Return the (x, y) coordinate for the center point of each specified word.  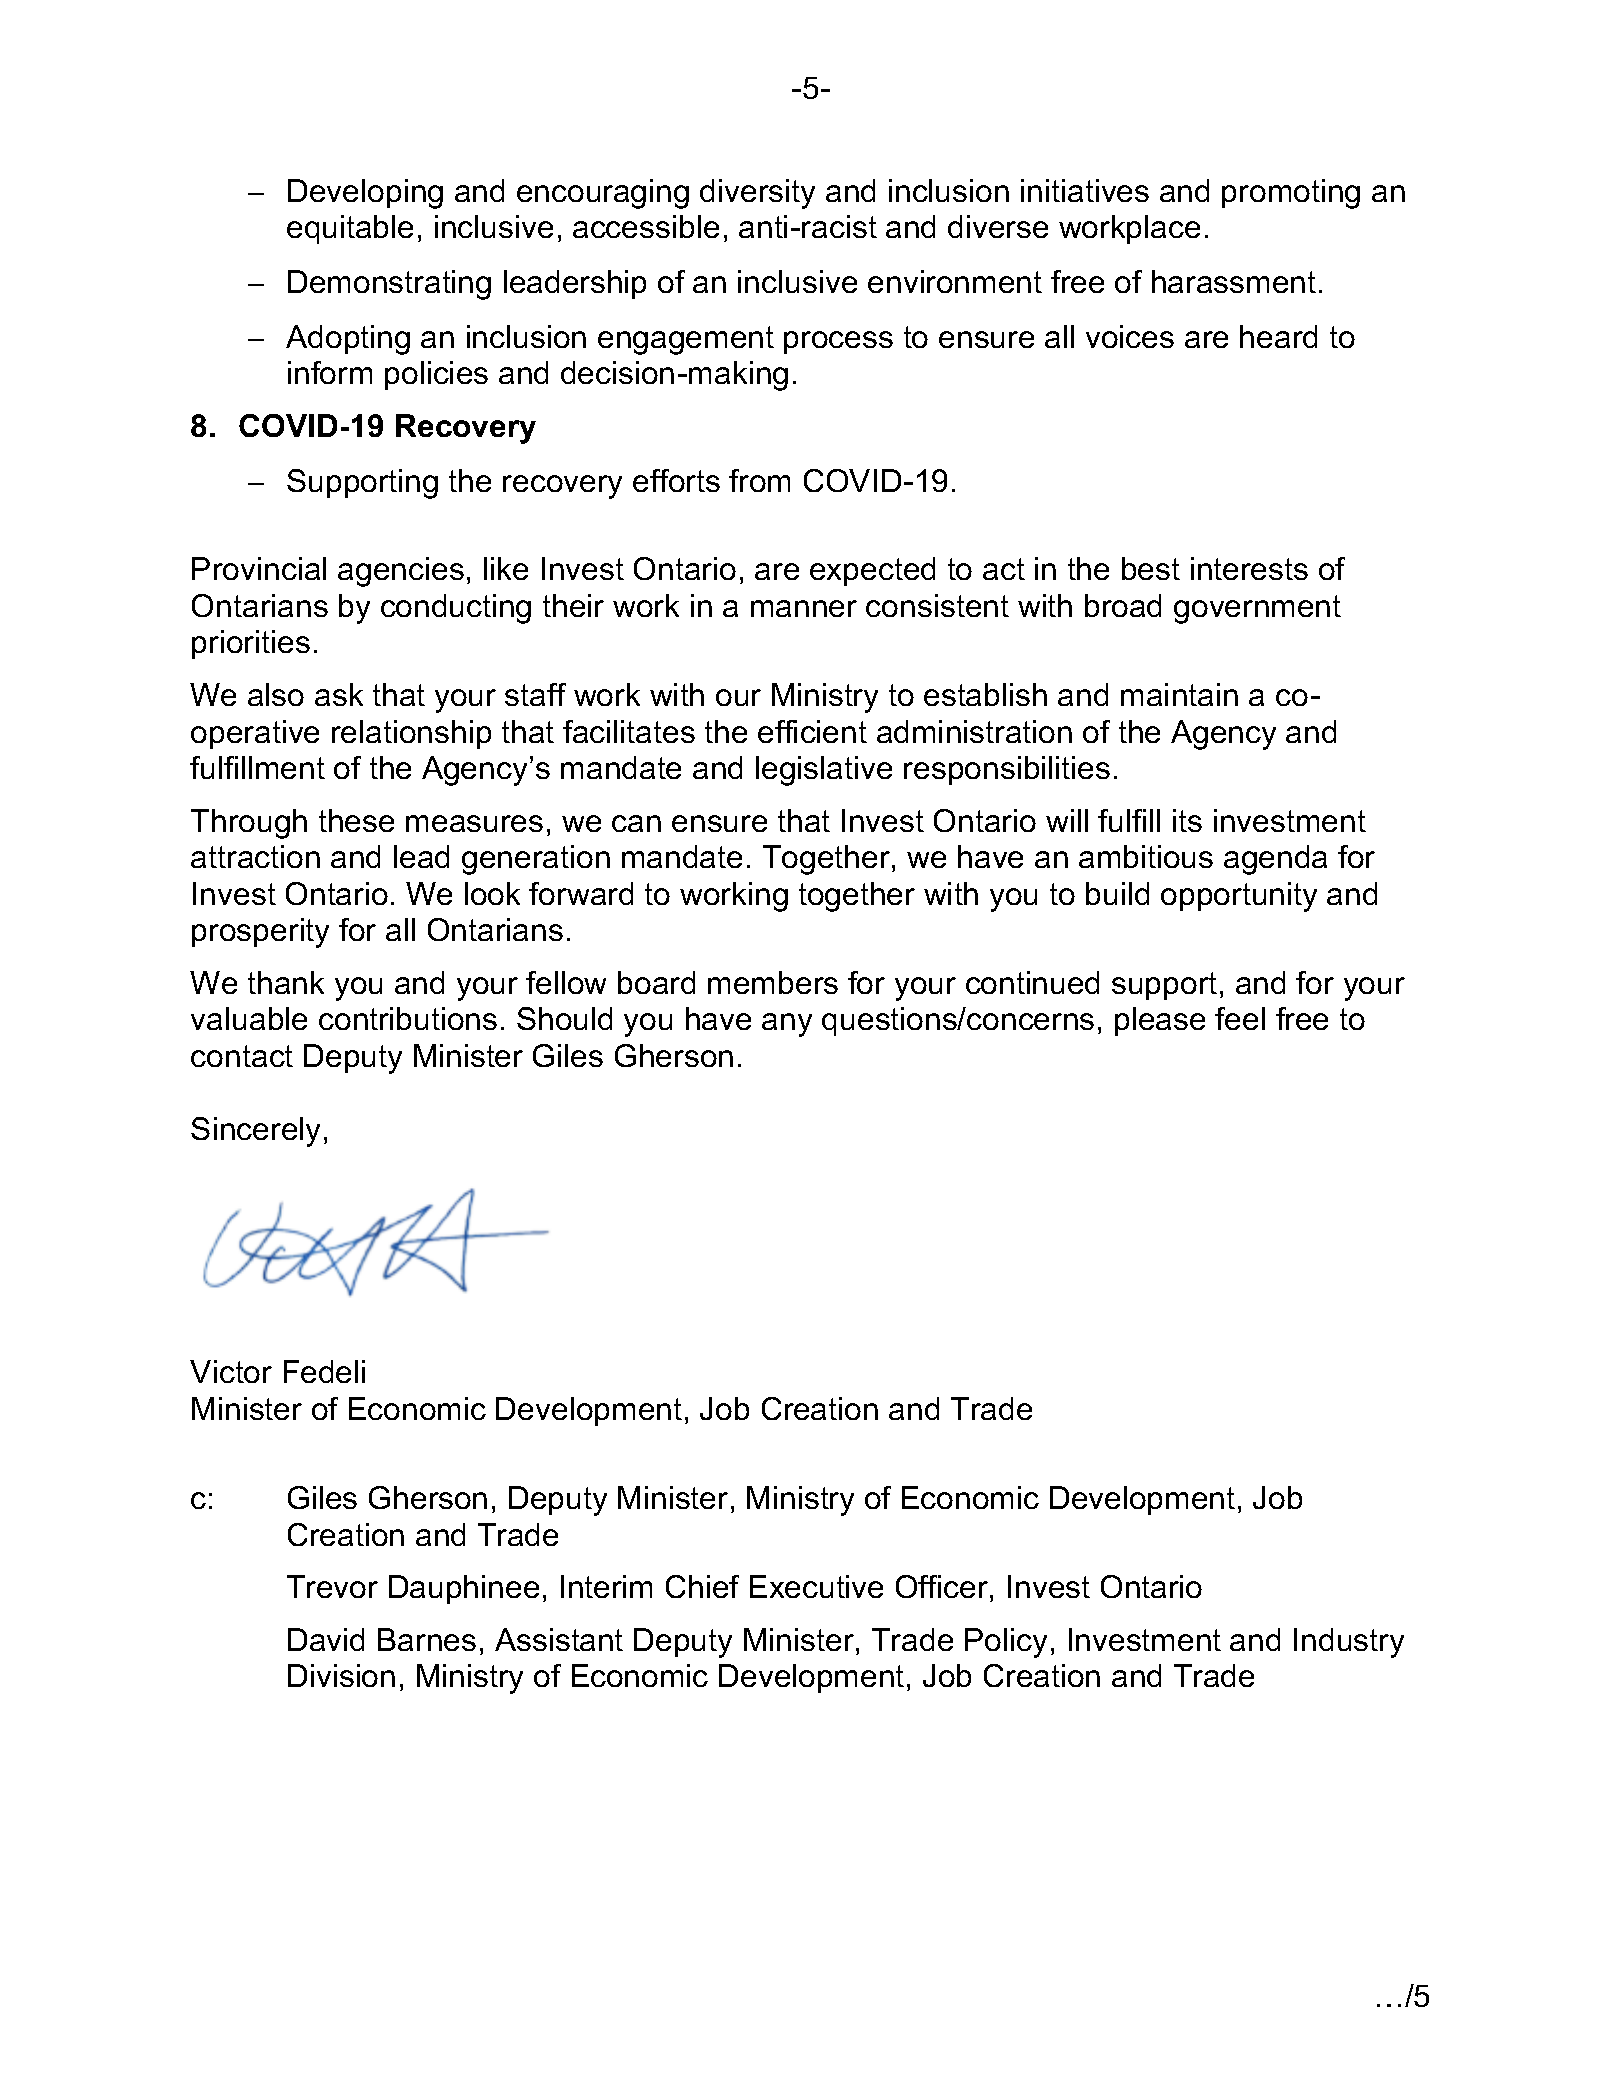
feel (1240, 1018)
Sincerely (255, 1132)
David (326, 1639)
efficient (812, 731)
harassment (1234, 281)
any (787, 1025)
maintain (1179, 694)
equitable (350, 229)
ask (339, 694)
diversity (757, 194)
